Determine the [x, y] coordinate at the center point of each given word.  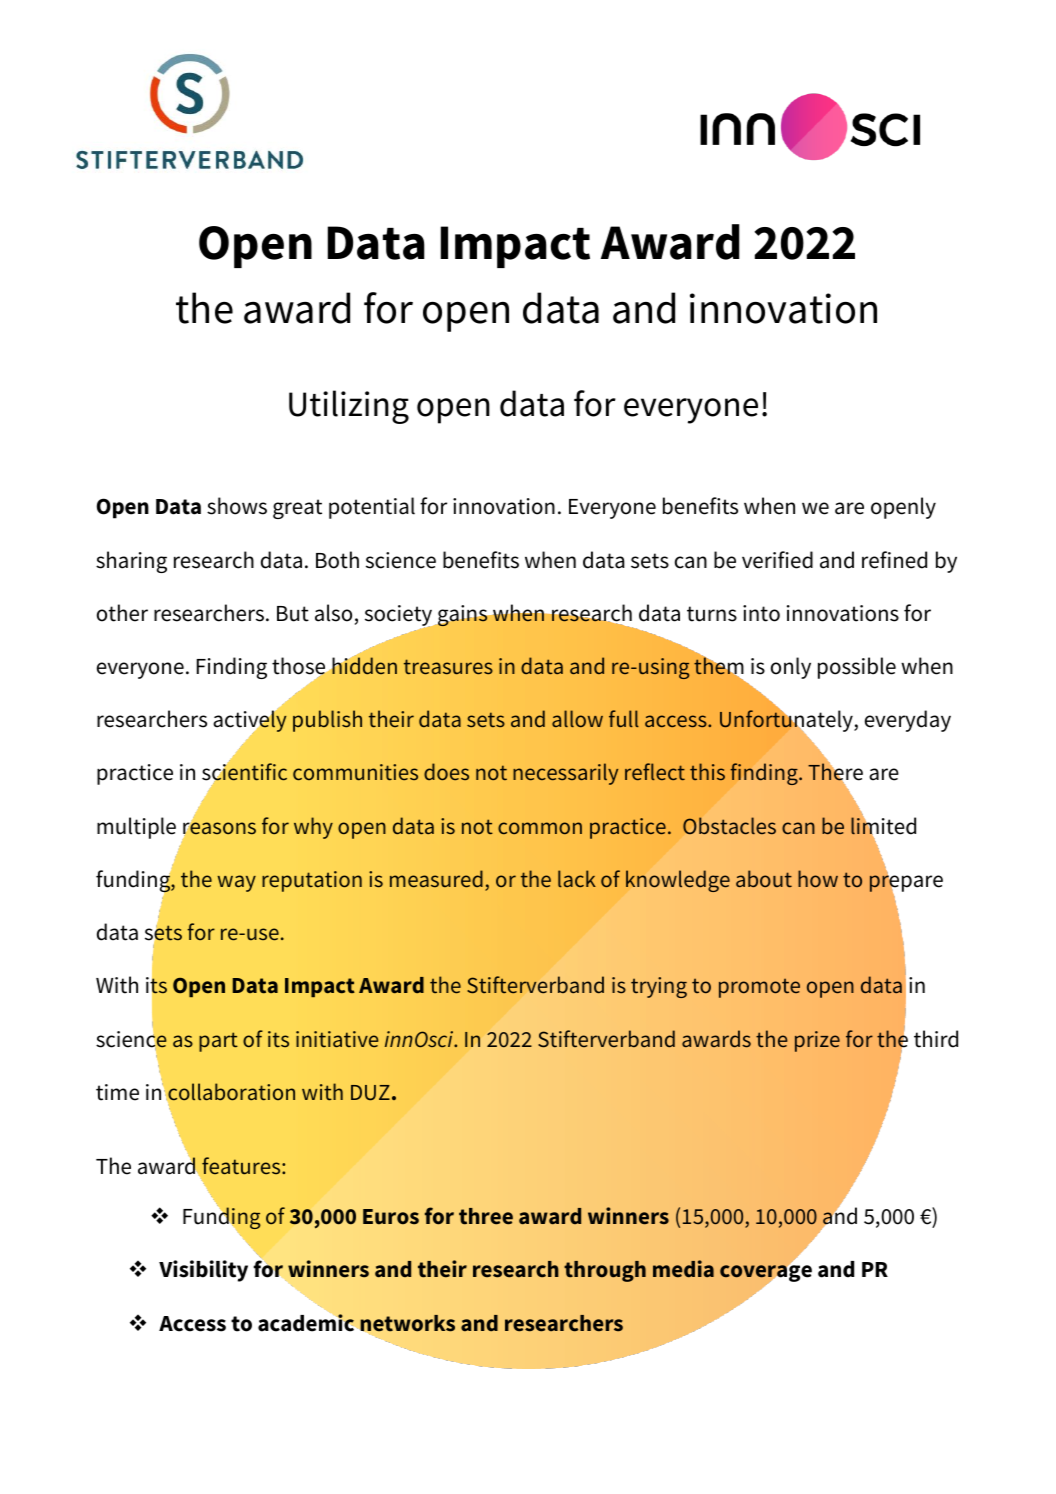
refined [894, 560]
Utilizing [349, 407]
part [218, 1042]
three [486, 1216]
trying [659, 987]
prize [817, 1041]
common [540, 828]
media [683, 1268]
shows [237, 506]
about [764, 878]
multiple [136, 828]
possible [857, 668]
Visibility [203, 1271]
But [293, 614]
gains [463, 616]
